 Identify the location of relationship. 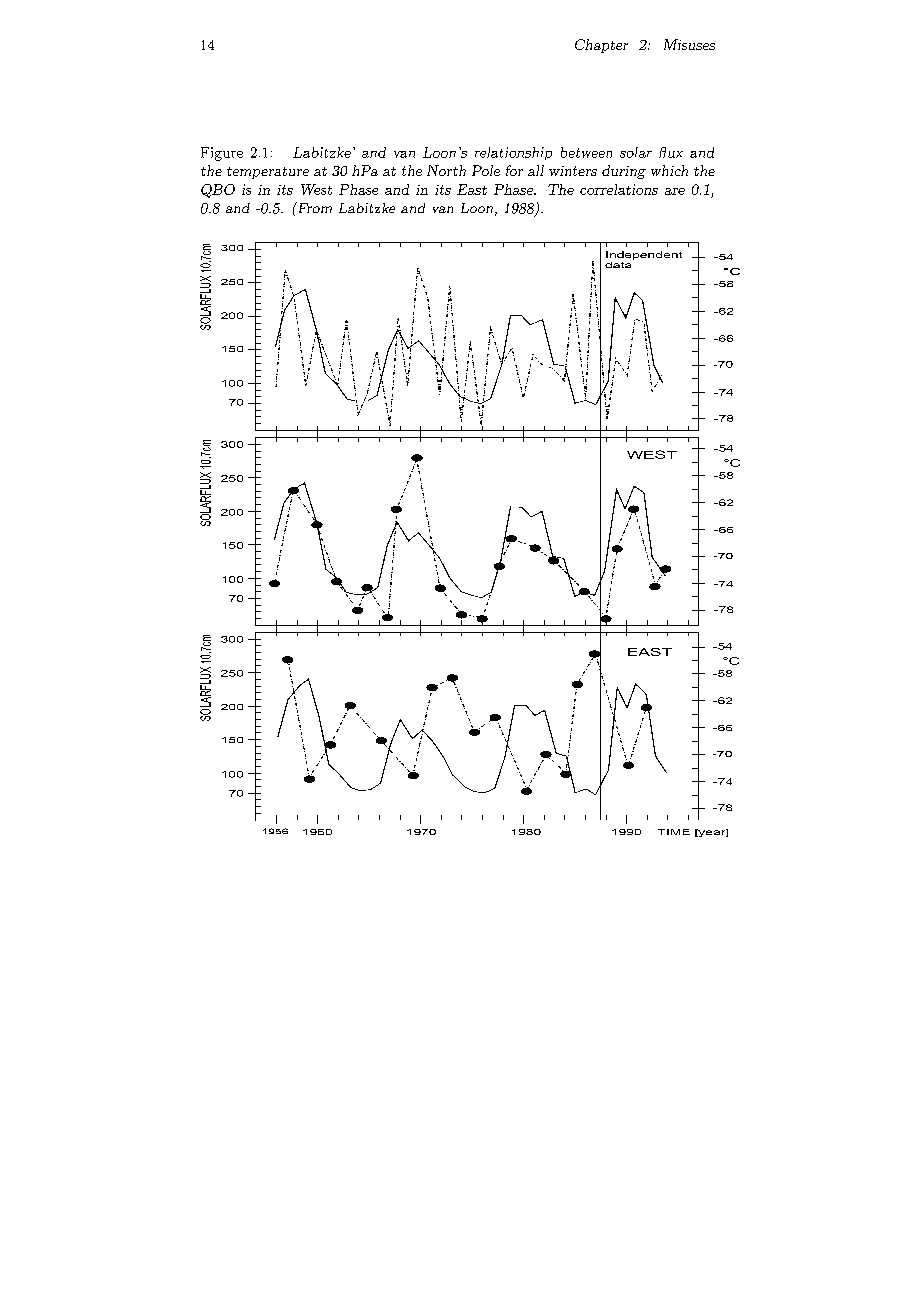
(513, 153).
